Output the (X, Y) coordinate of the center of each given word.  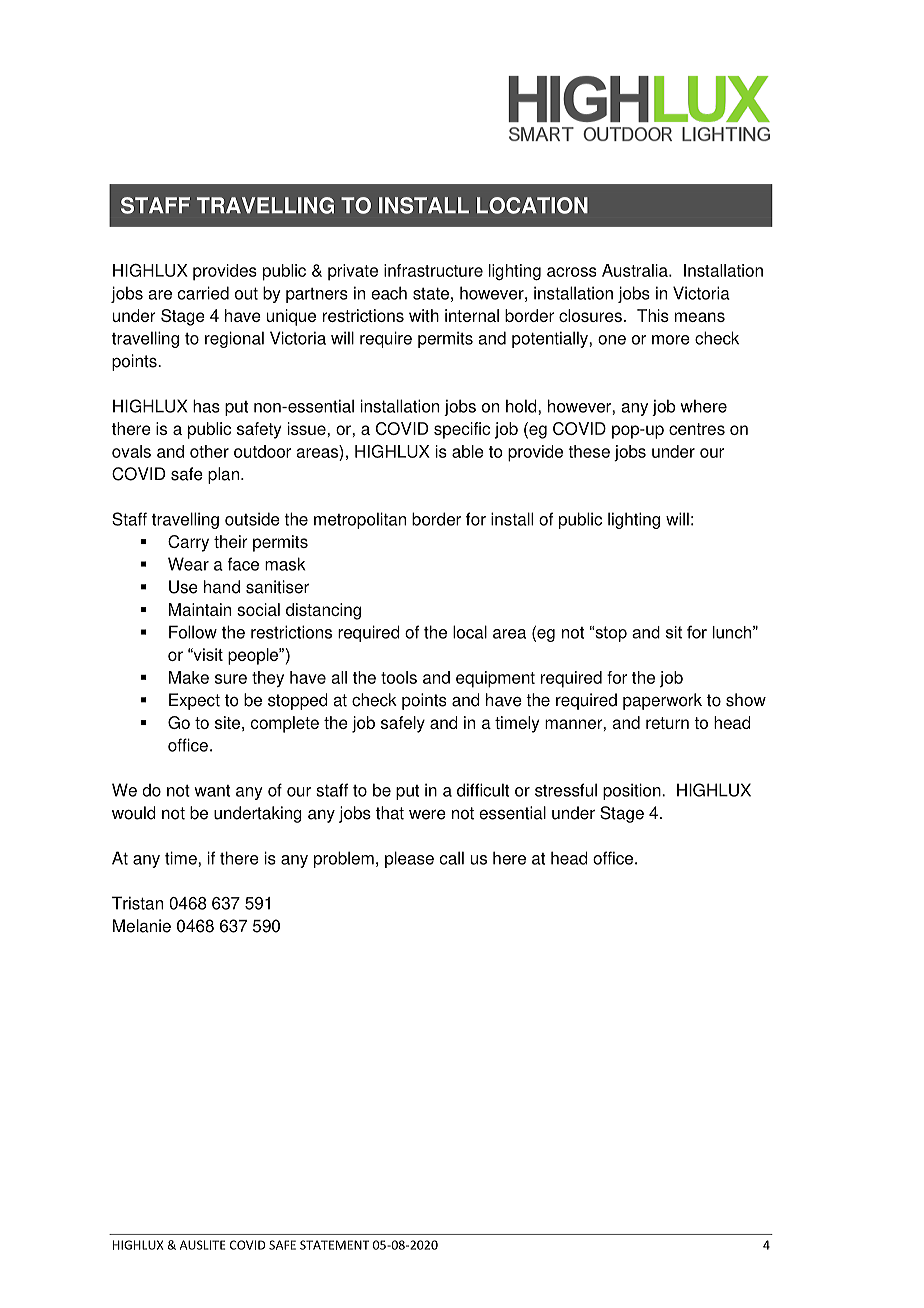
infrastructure (433, 270)
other (209, 451)
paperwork (662, 701)
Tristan (137, 903)
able (468, 451)
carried (203, 293)
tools (399, 677)
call (452, 858)
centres (697, 429)
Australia (636, 270)
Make (189, 677)
